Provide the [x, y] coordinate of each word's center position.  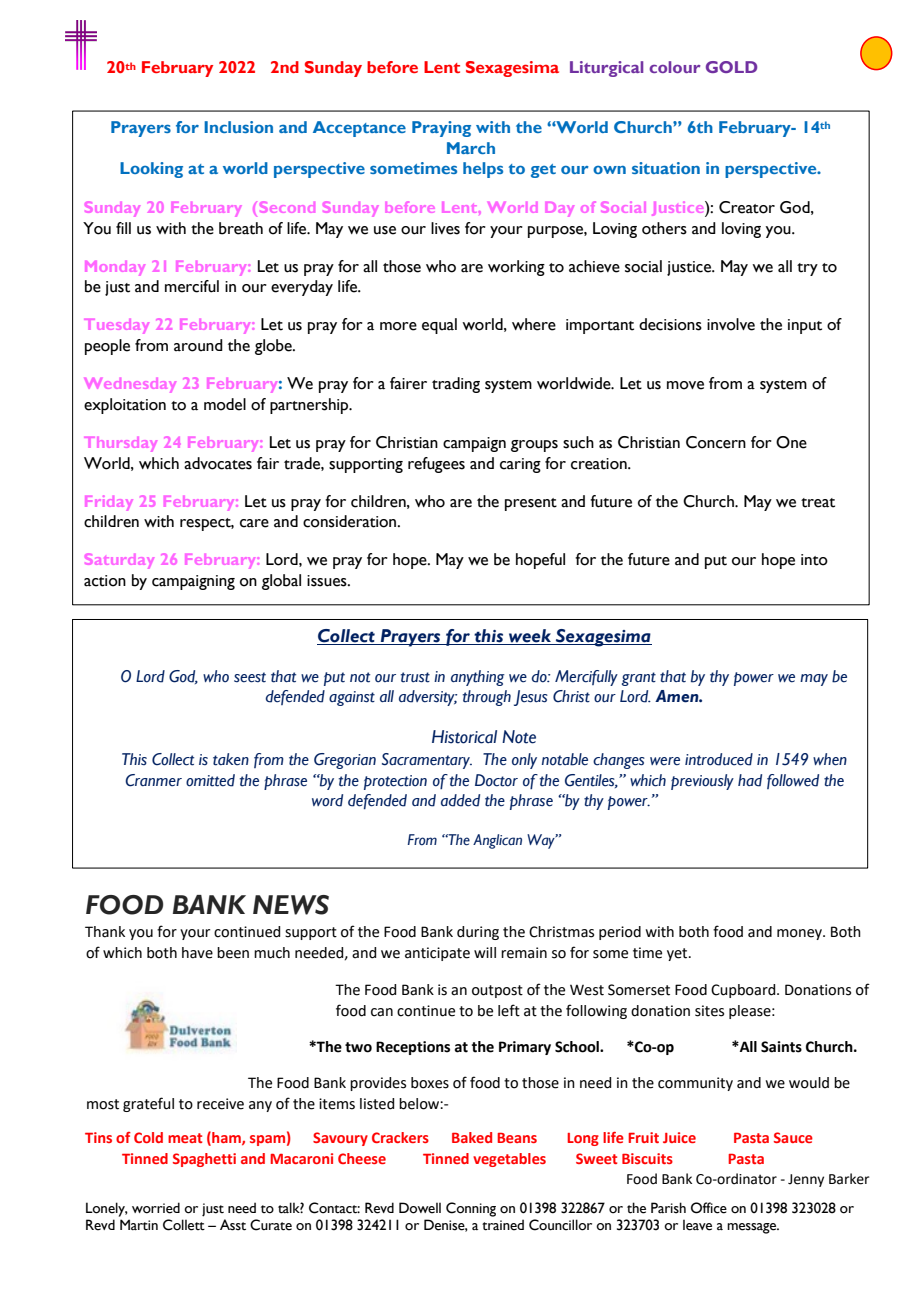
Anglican [497, 841]
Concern [716, 442]
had [750, 780]
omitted [210, 780]
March [471, 148]
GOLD [731, 67]
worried [156, 1208]
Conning [471, 1209]
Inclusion [238, 127]
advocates [218, 463]
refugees [436, 465]
